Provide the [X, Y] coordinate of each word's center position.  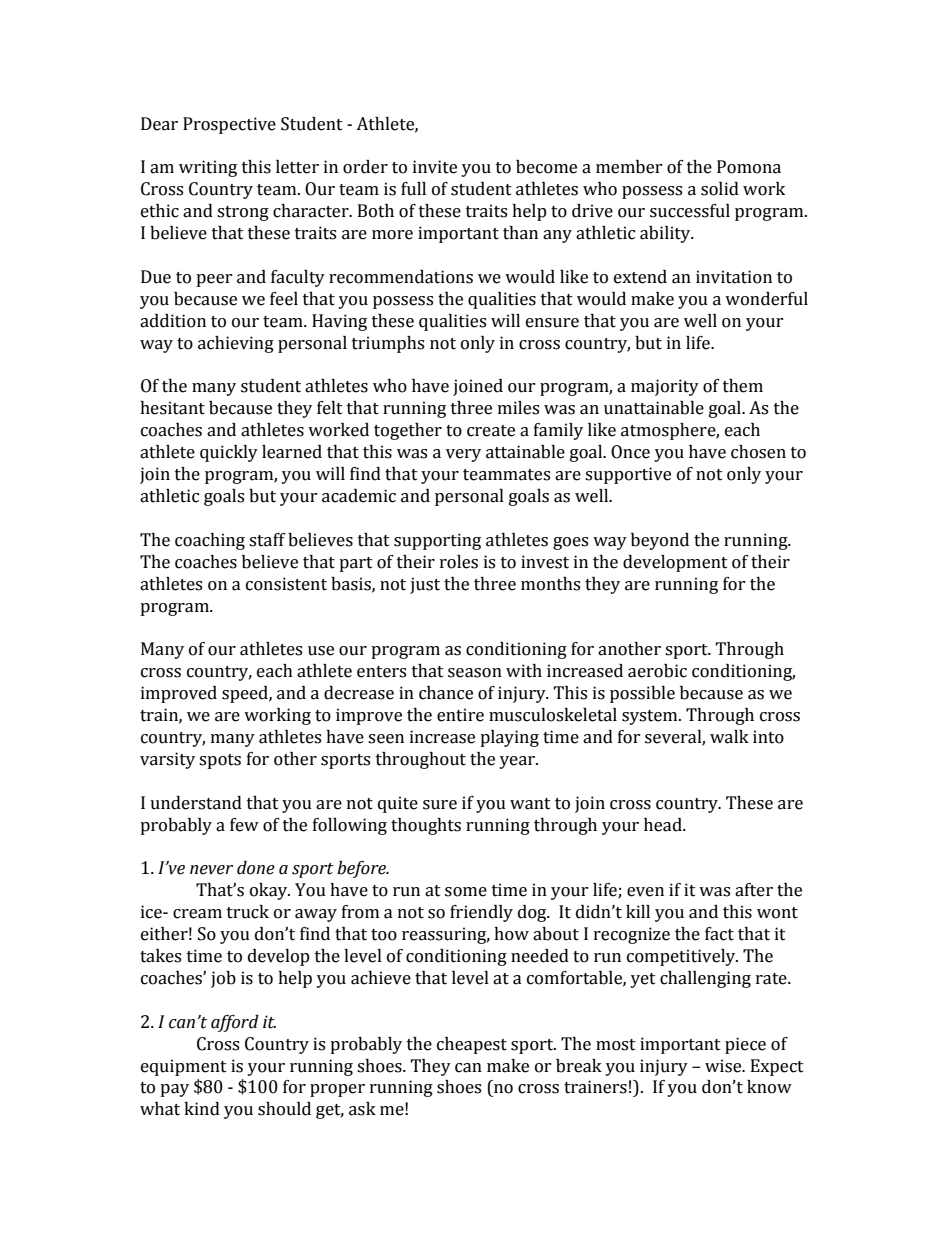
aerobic [657, 671]
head [664, 825]
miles [518, 408]
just [425, 585]
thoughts [426, 826]
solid [720, 189]
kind [202, 1109]
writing [208, 168]
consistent [286, 584]
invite [435, 167]
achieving [236, 344]
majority [665, 387]
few [244, 825]
